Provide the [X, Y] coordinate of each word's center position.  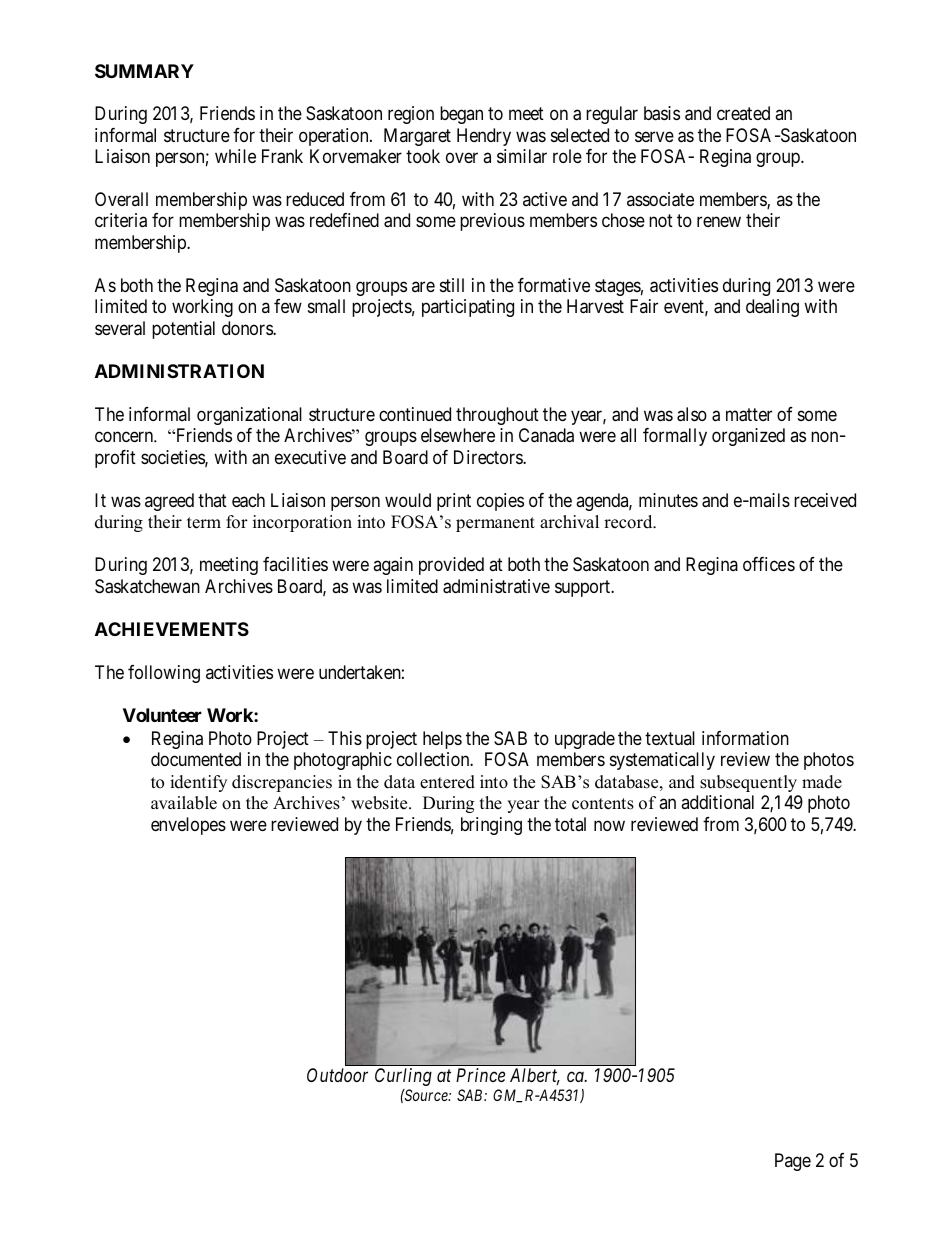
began [461, 115]
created [743, 113]
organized [748, 437]
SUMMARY [144, 71]
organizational [249, 416]
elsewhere [458, 435]
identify [198, 783]
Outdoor [337, 1075]
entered [447, 782]
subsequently [748, 783]
